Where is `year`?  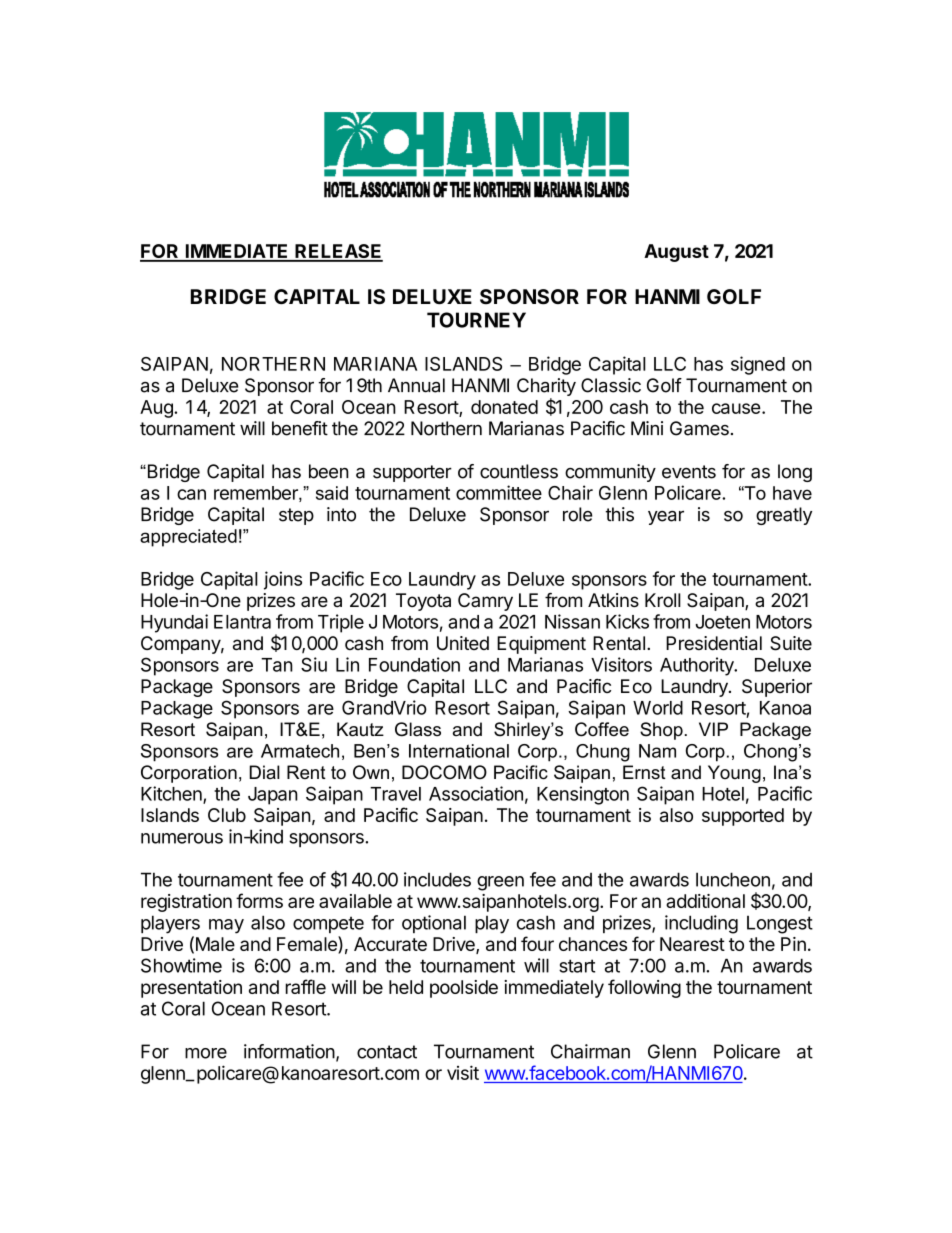
year is located at coordinates (666, 517).
